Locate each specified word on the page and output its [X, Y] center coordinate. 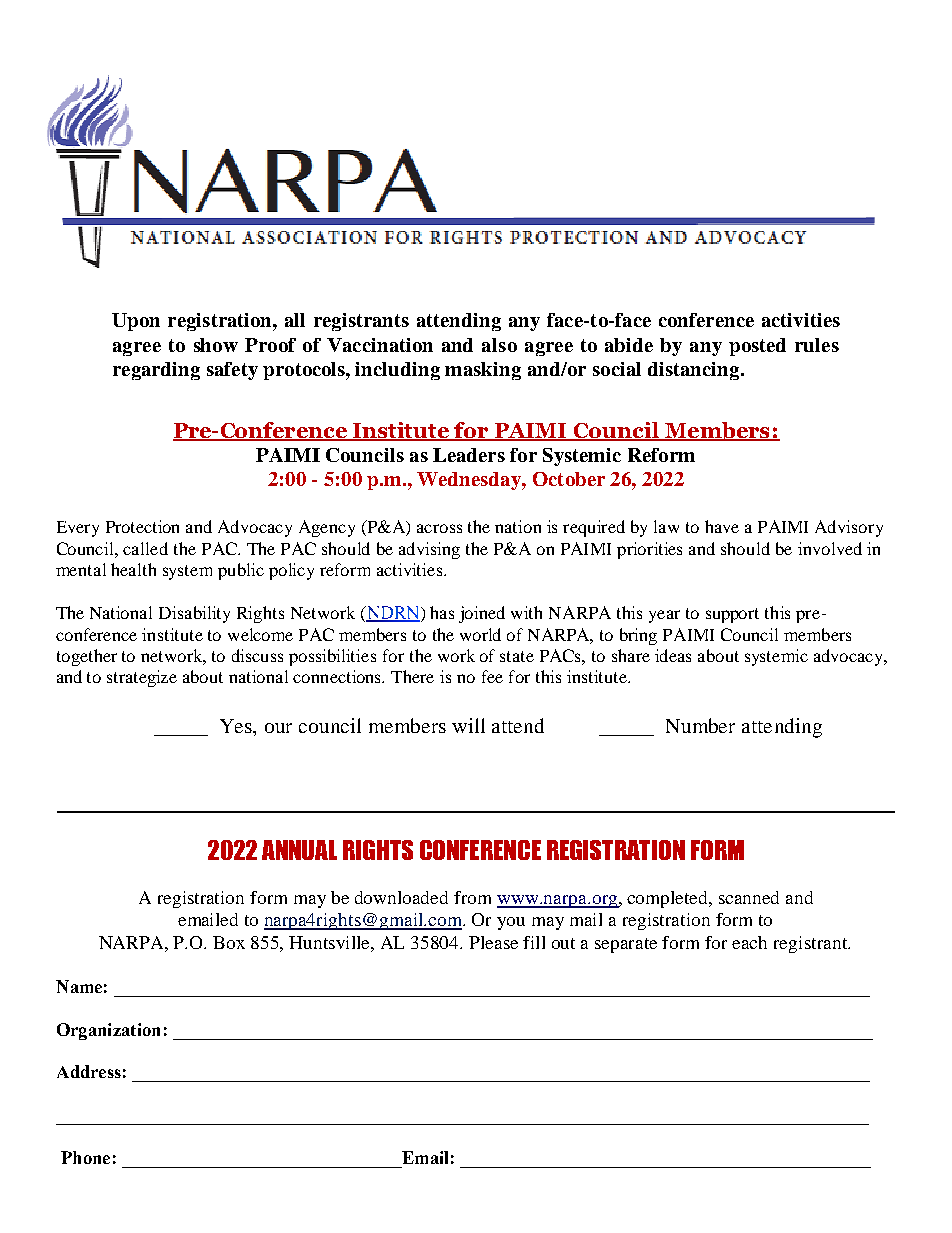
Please [493, 942]
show [216, 345]
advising [429, 550]
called [145, 548]
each [749, 942]
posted [757, 347]
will [468, 725]
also [499, 345]
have [722, 526]
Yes [237, 727]
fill [534, 942]
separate [626, 945]
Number [700, 725]
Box [229, 942]
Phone [85, 1157]
